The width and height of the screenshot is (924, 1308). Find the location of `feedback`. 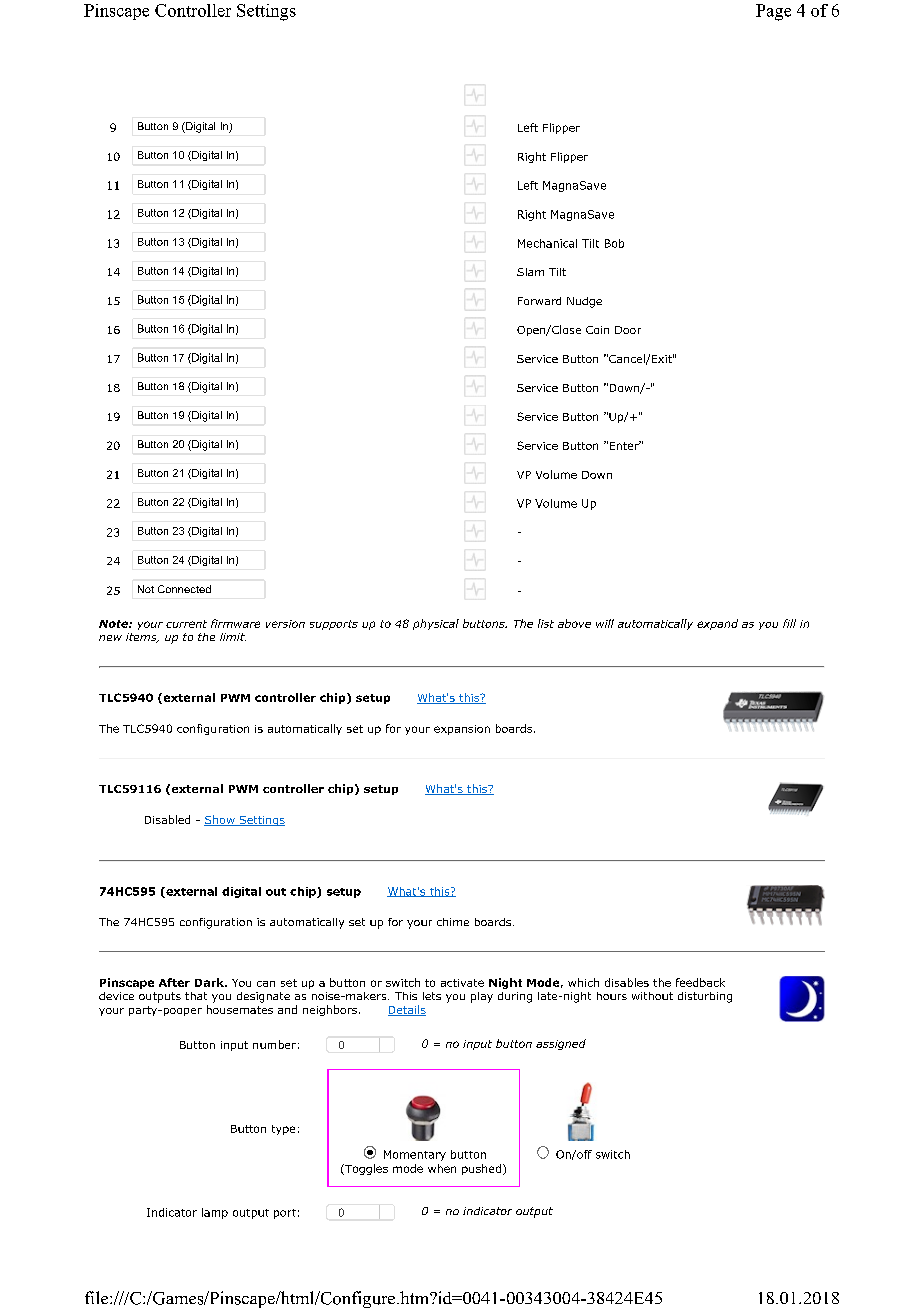

feedback is located at coordinates (700, 982).
